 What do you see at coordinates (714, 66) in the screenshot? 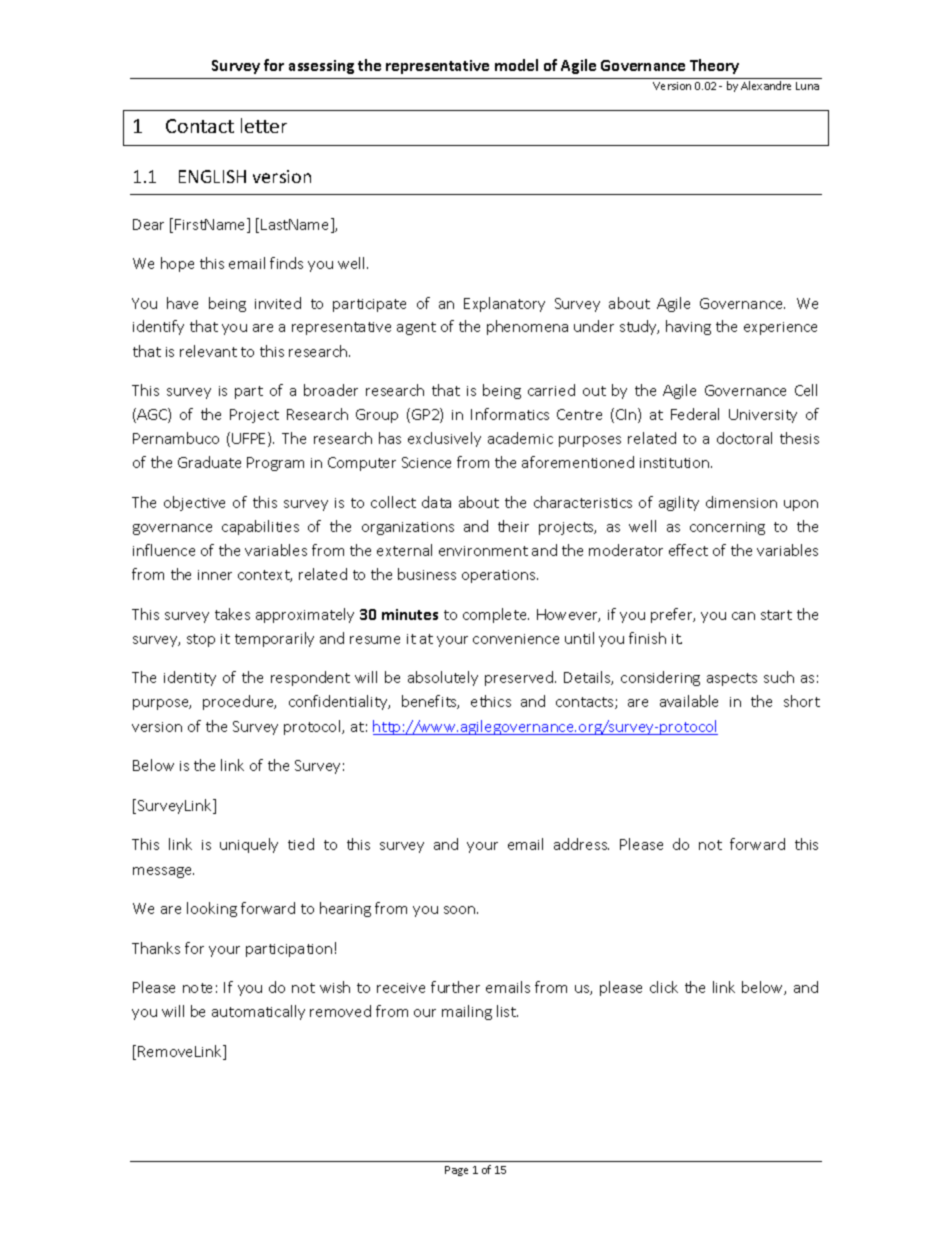
I see `Theory` at bounding box center [714, 66].
